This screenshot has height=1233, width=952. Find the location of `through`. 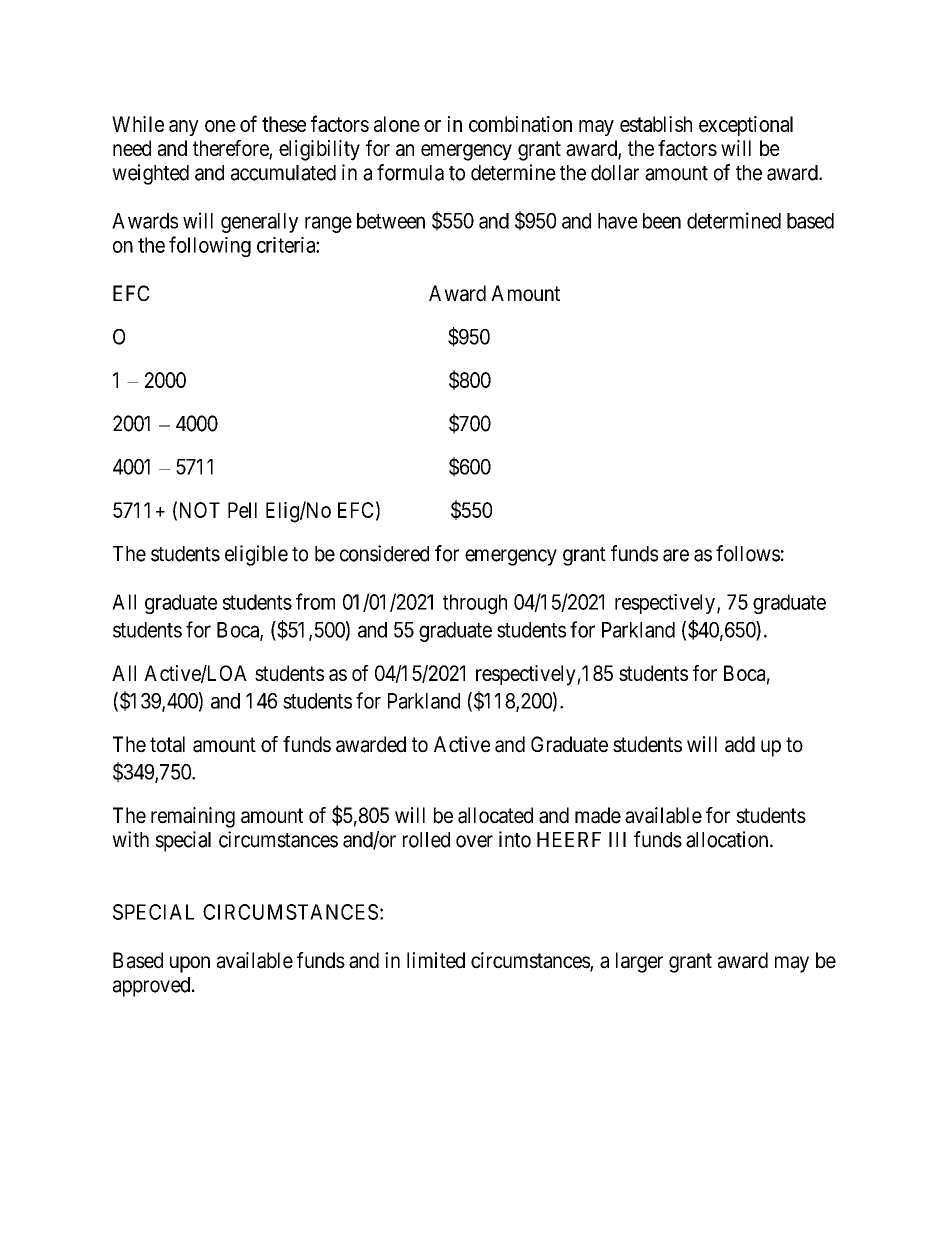

through is located at coordinates (475, 604).
